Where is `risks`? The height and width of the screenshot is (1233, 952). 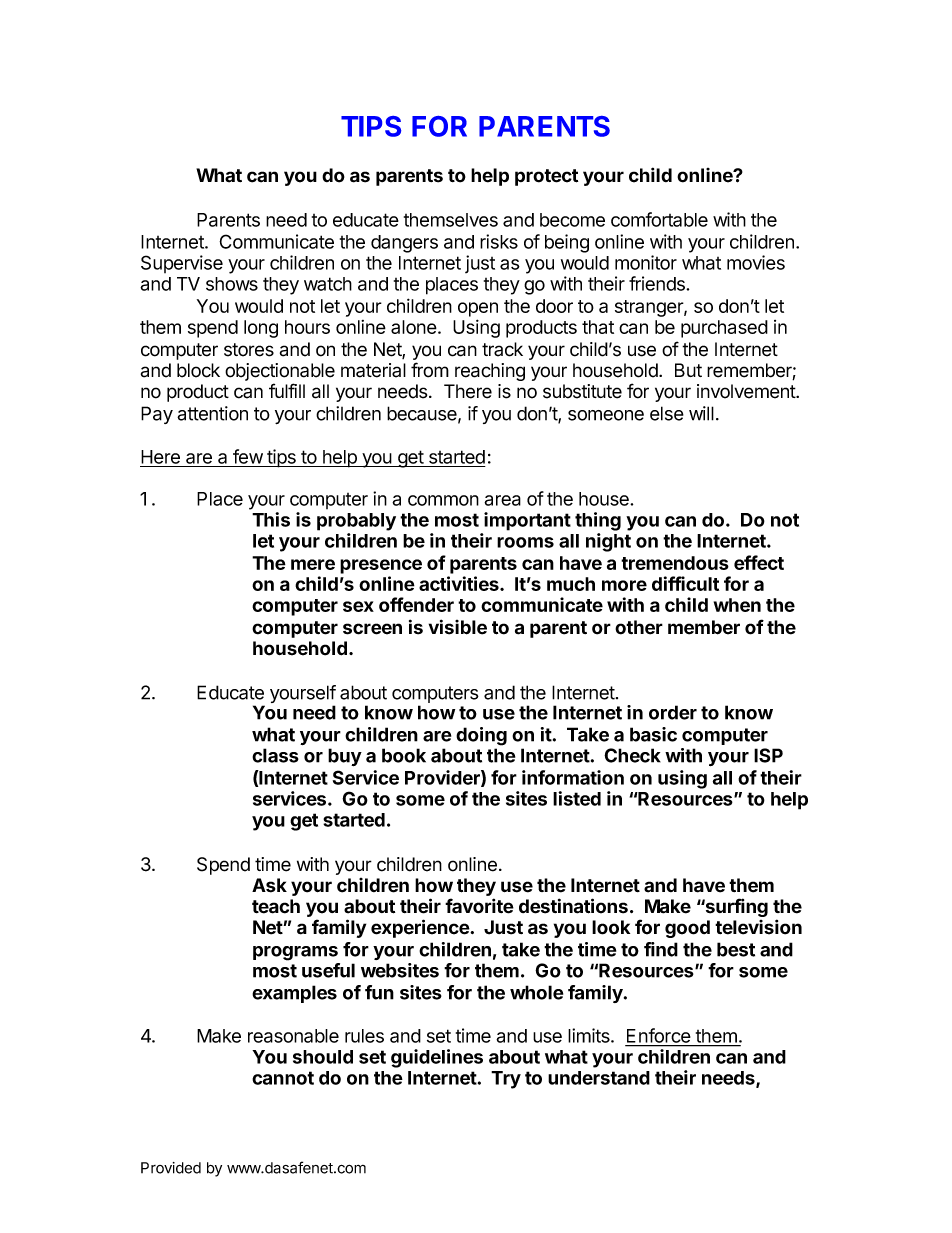
risks is located at coordinates (499, 241).
